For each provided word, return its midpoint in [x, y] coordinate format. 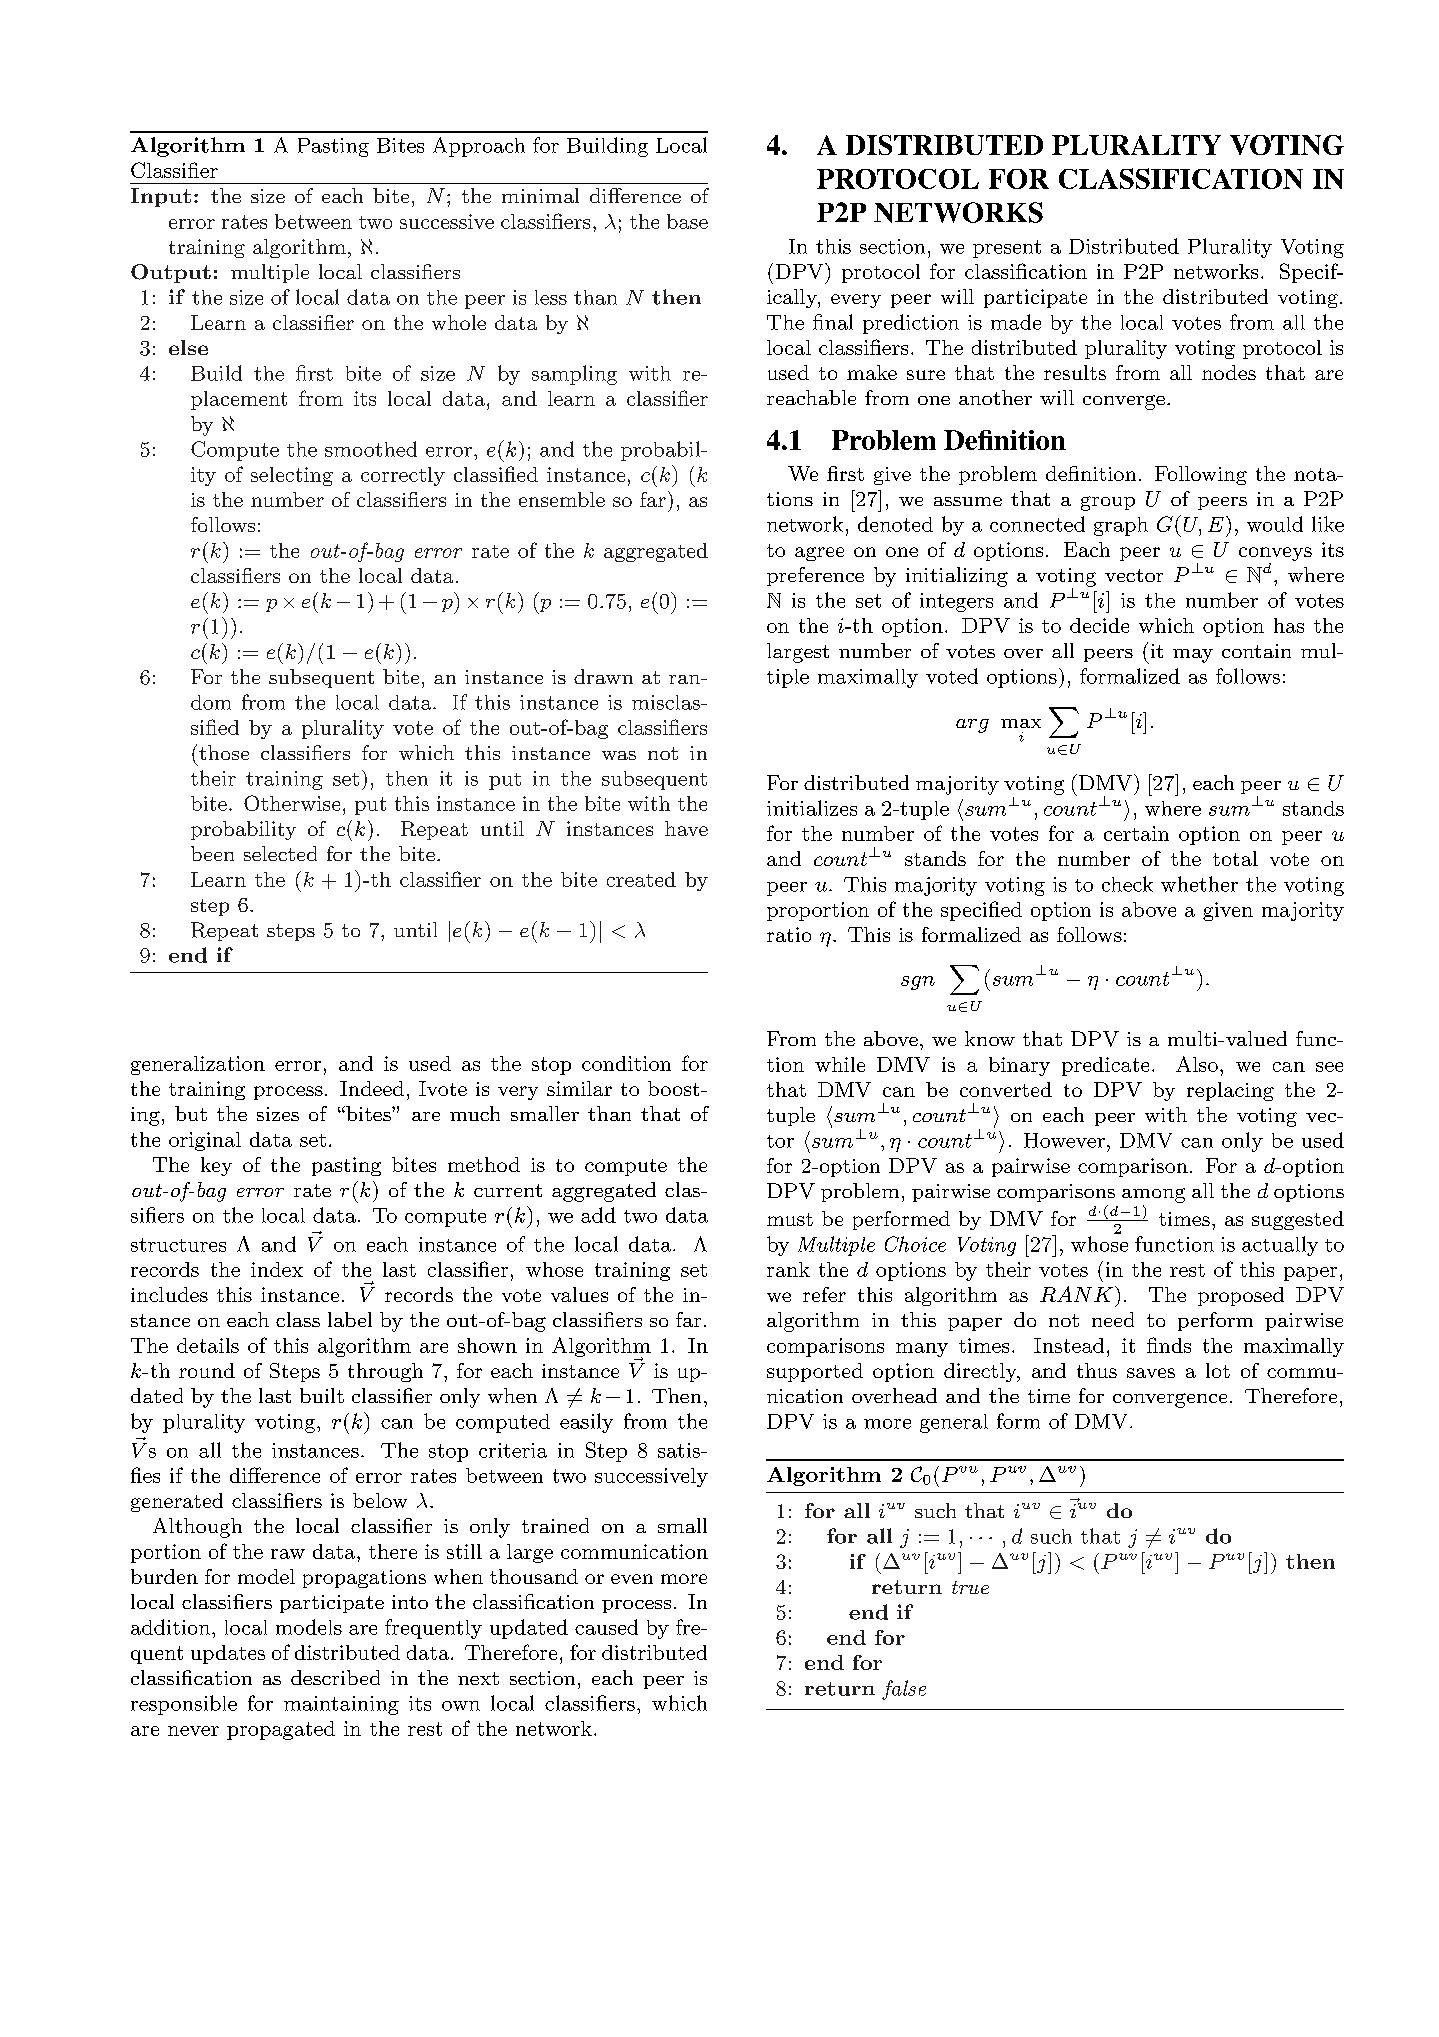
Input [161, 197]
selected [280, 853]
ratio [789, 934]
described [335, 1677]
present [1007, 249]
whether [1199, 884]
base [687, 221]
